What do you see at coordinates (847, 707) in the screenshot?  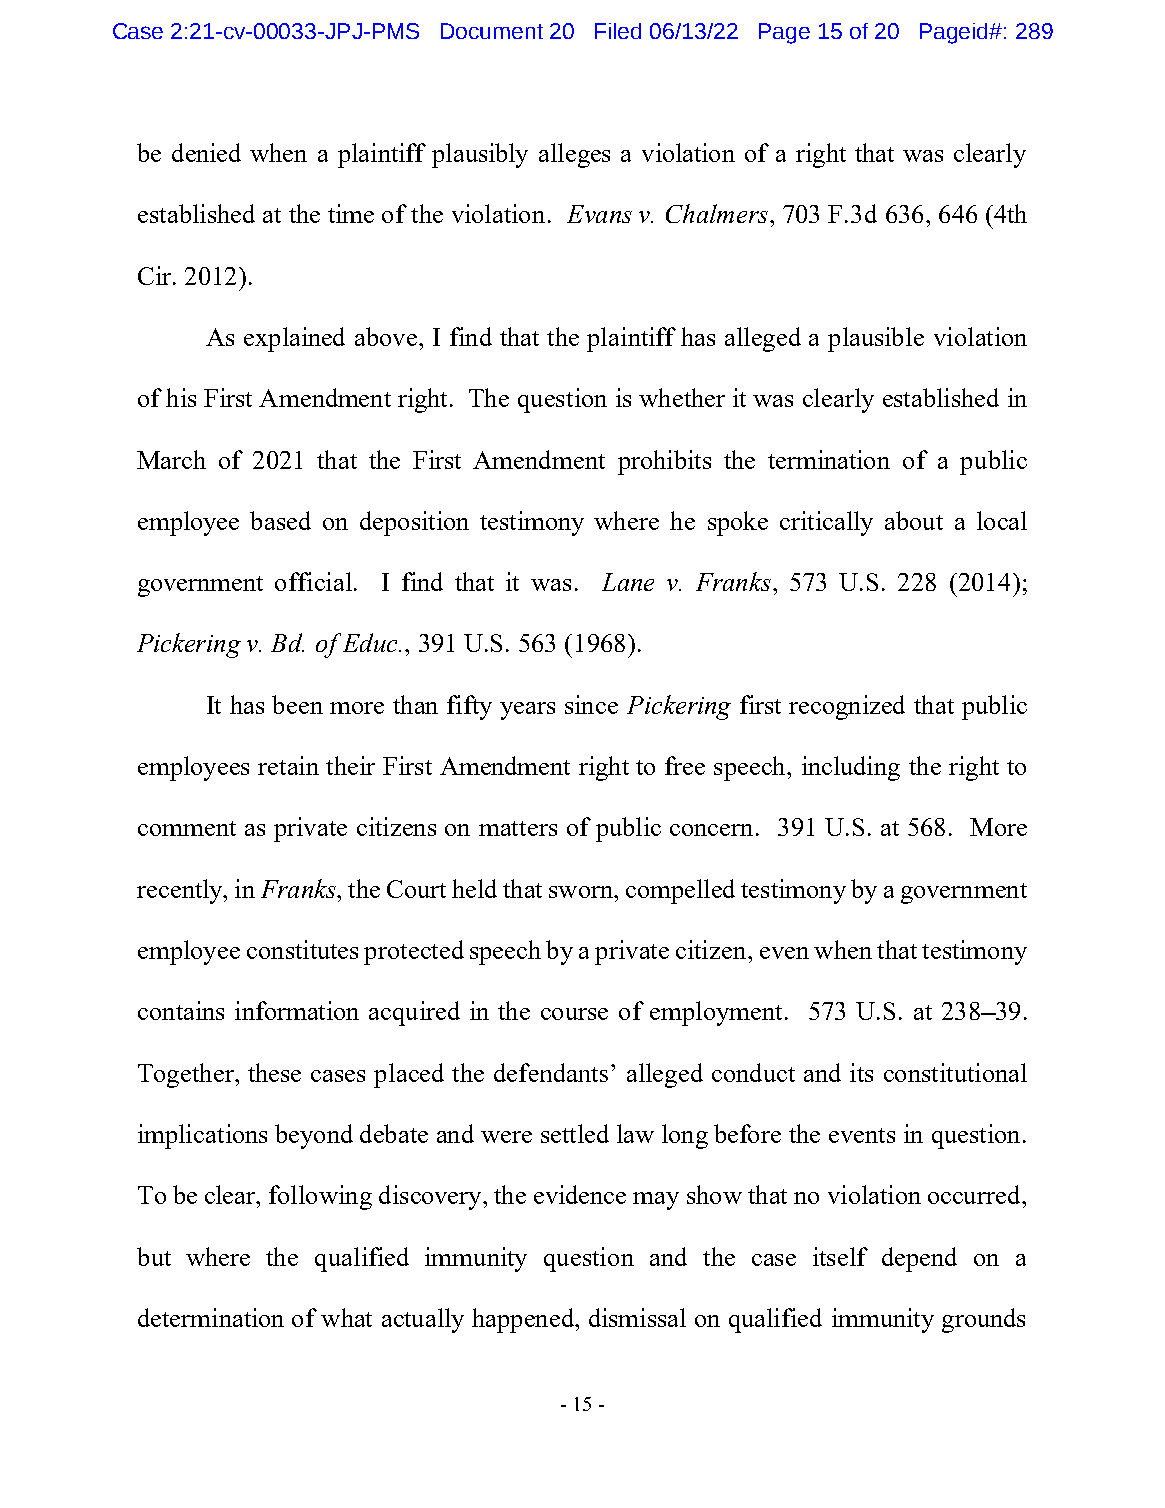 I see `recognized` at bounding box center [847, 707].
